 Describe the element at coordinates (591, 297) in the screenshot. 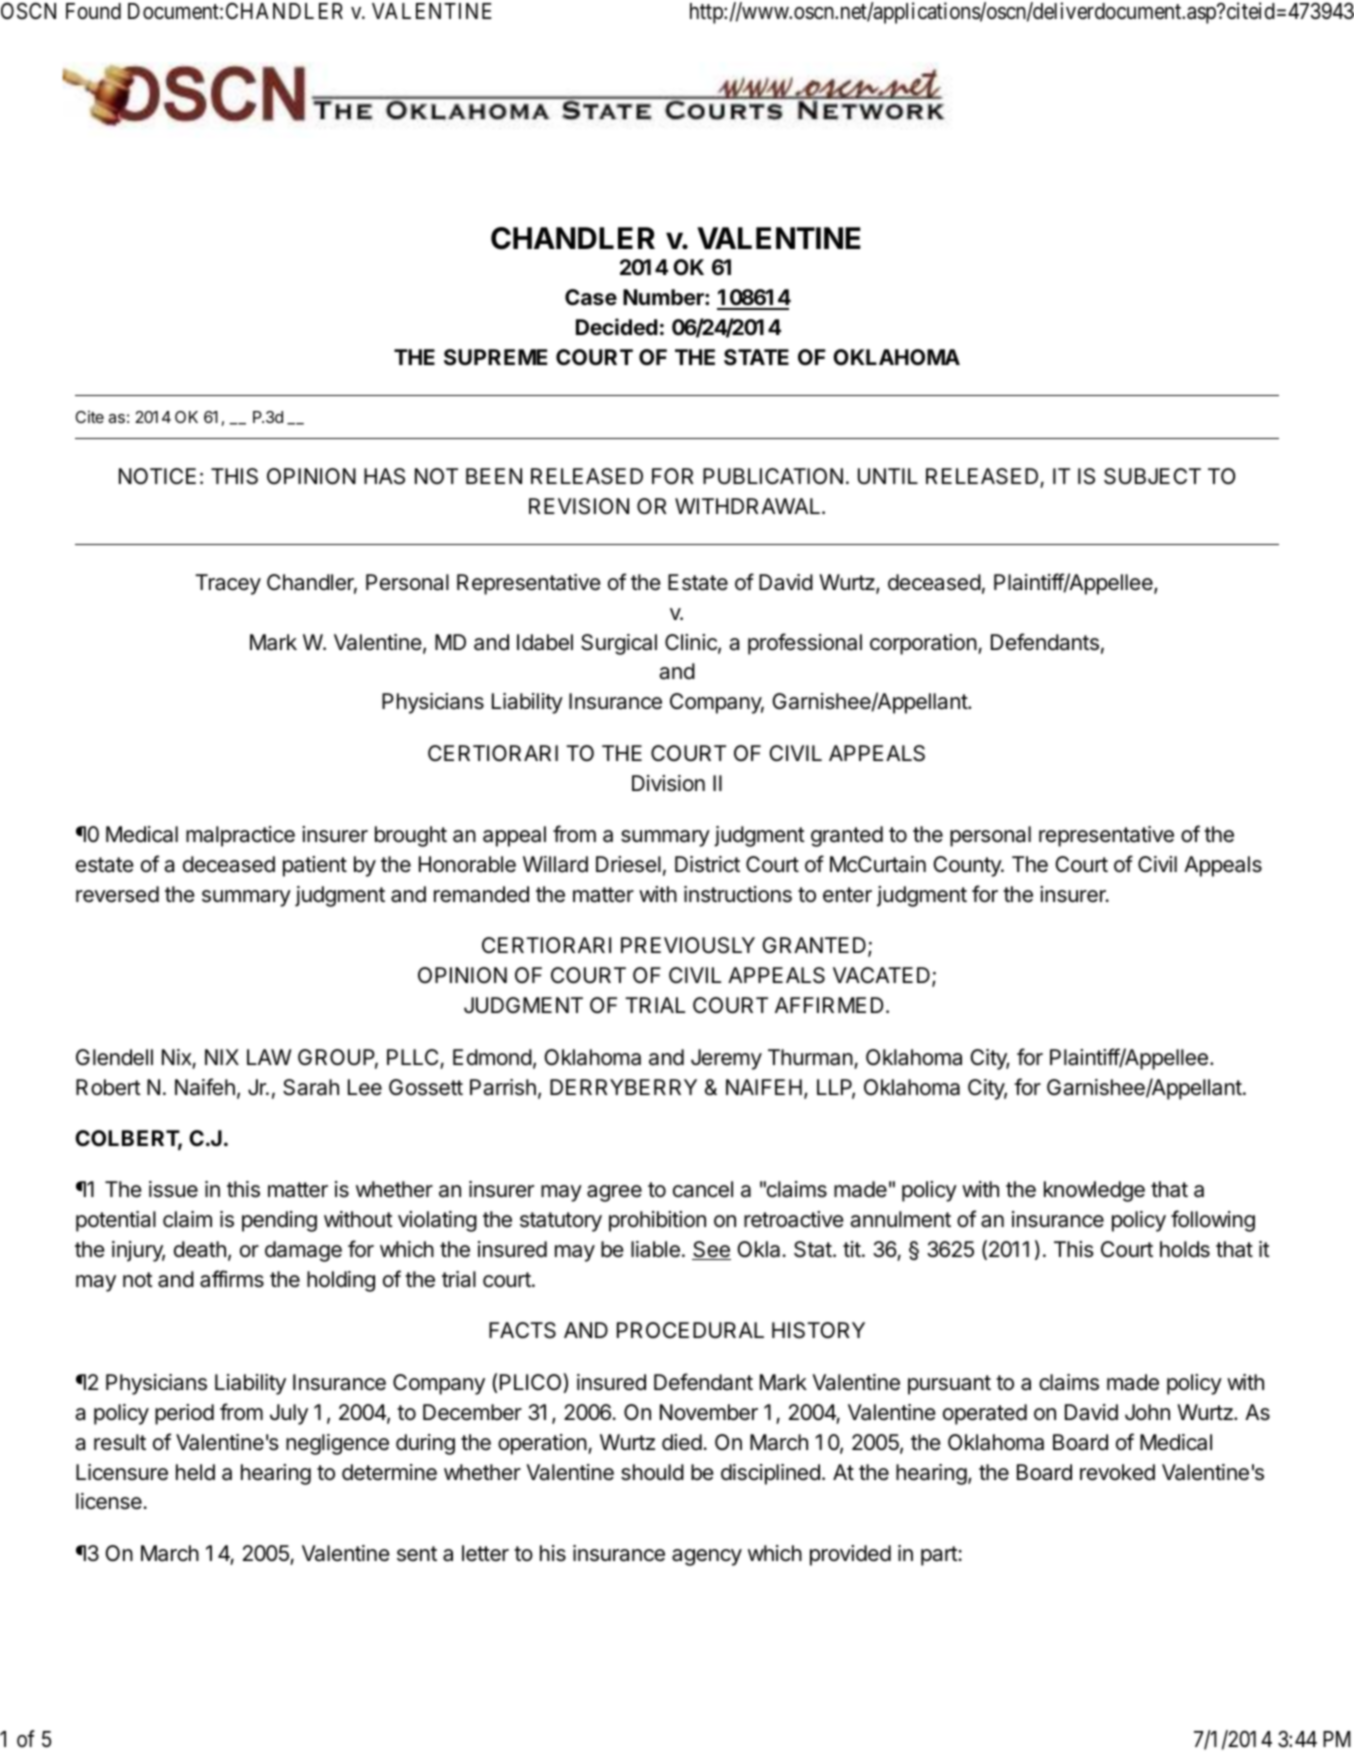

I see `Case` at that location.
